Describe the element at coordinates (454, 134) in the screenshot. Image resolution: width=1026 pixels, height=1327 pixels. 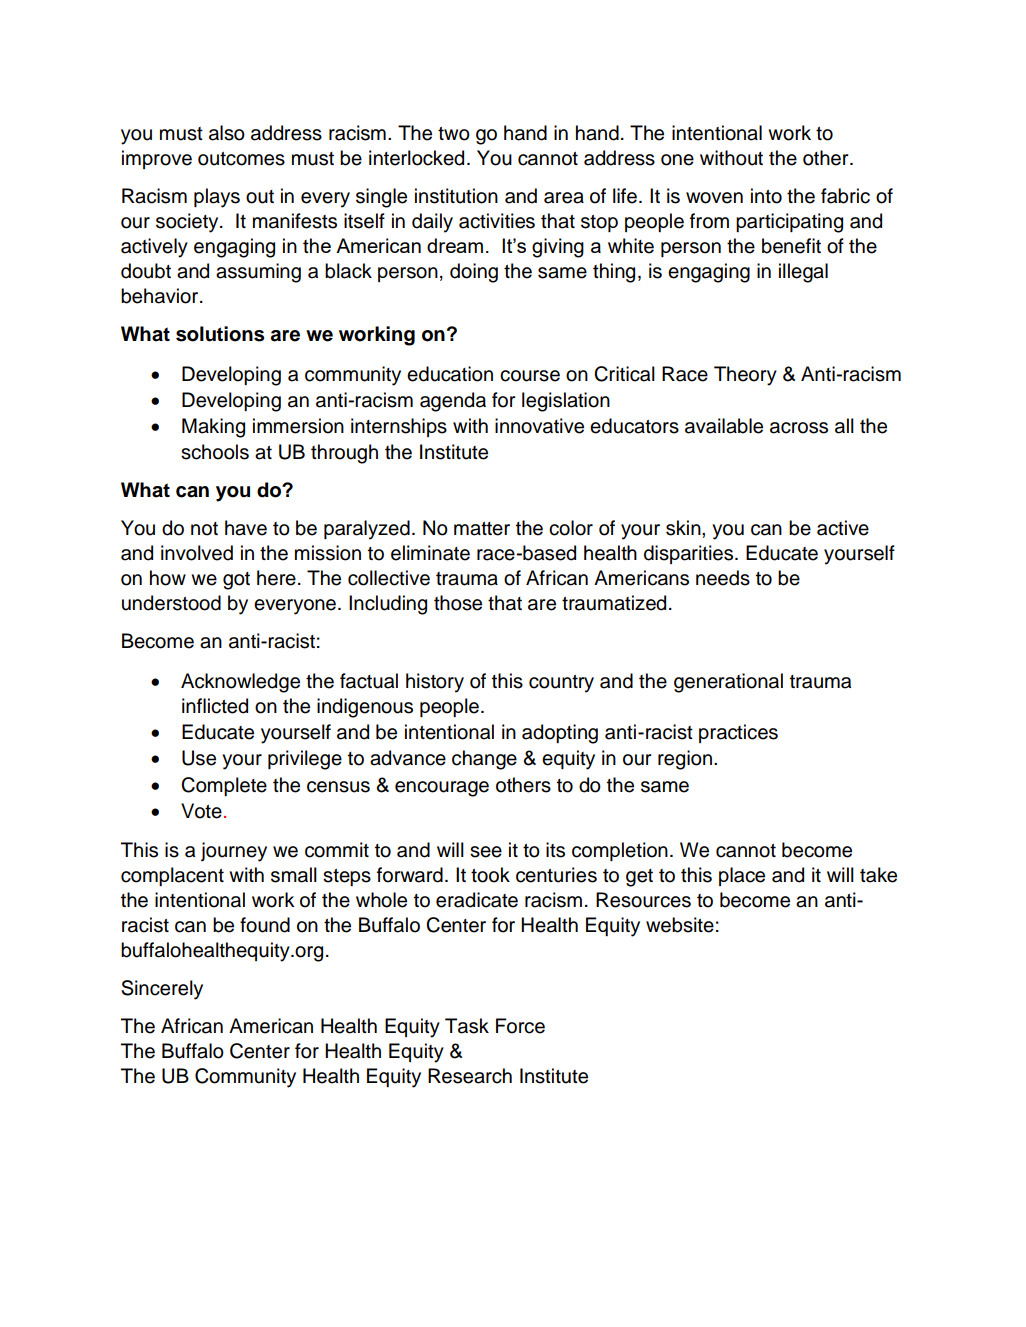
I see `two` at that location.
